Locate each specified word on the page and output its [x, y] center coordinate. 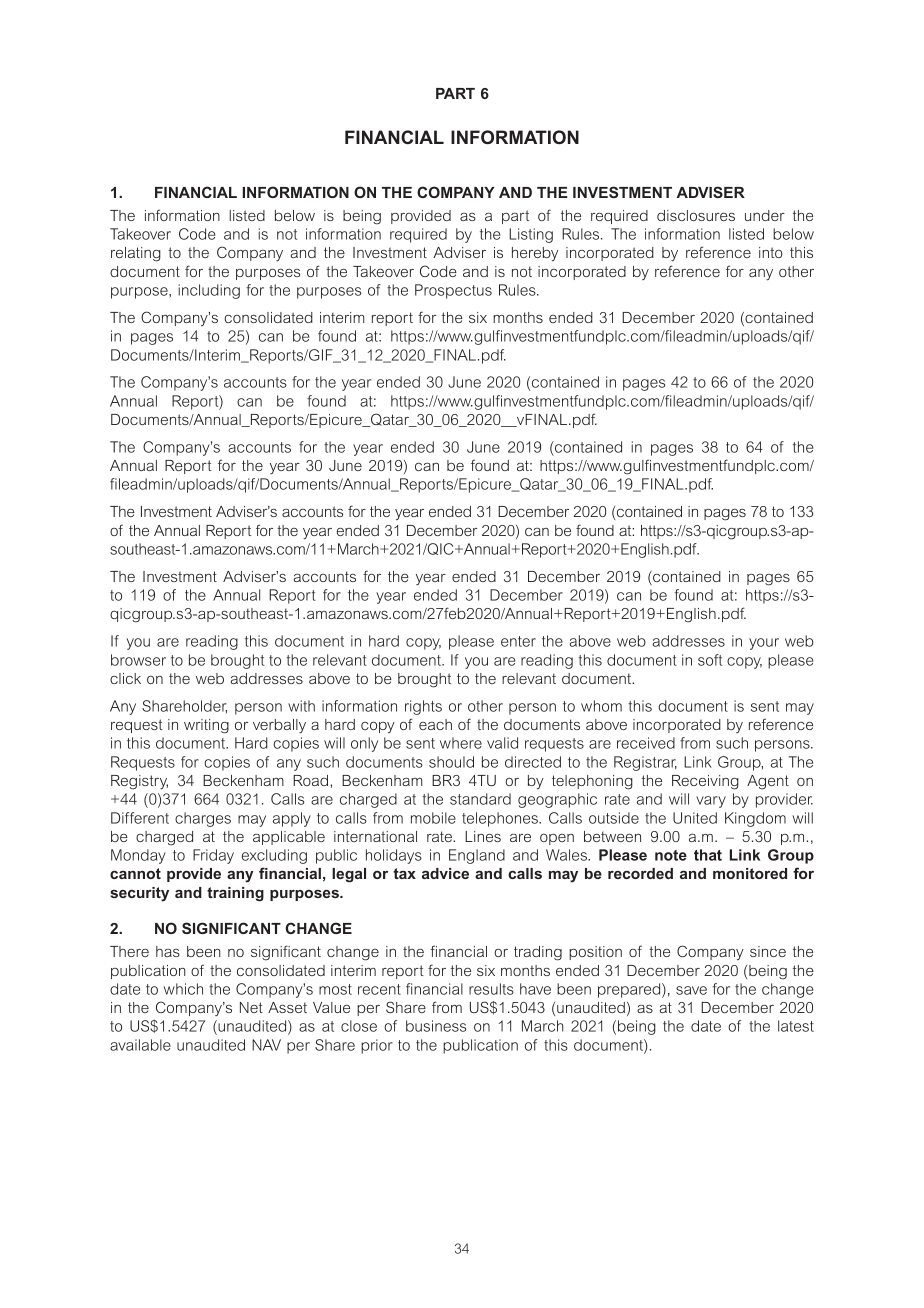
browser [138, 660]
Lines [483, 836]
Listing [531, 235]
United [695, 818]
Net [251, 1007]
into [771, 252]
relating [136, 254]
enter [518, 641]
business [436, 1026]
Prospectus [453, 291]
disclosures [696, 215]
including [209, 291]
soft [710, 660]
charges [203, 819]
